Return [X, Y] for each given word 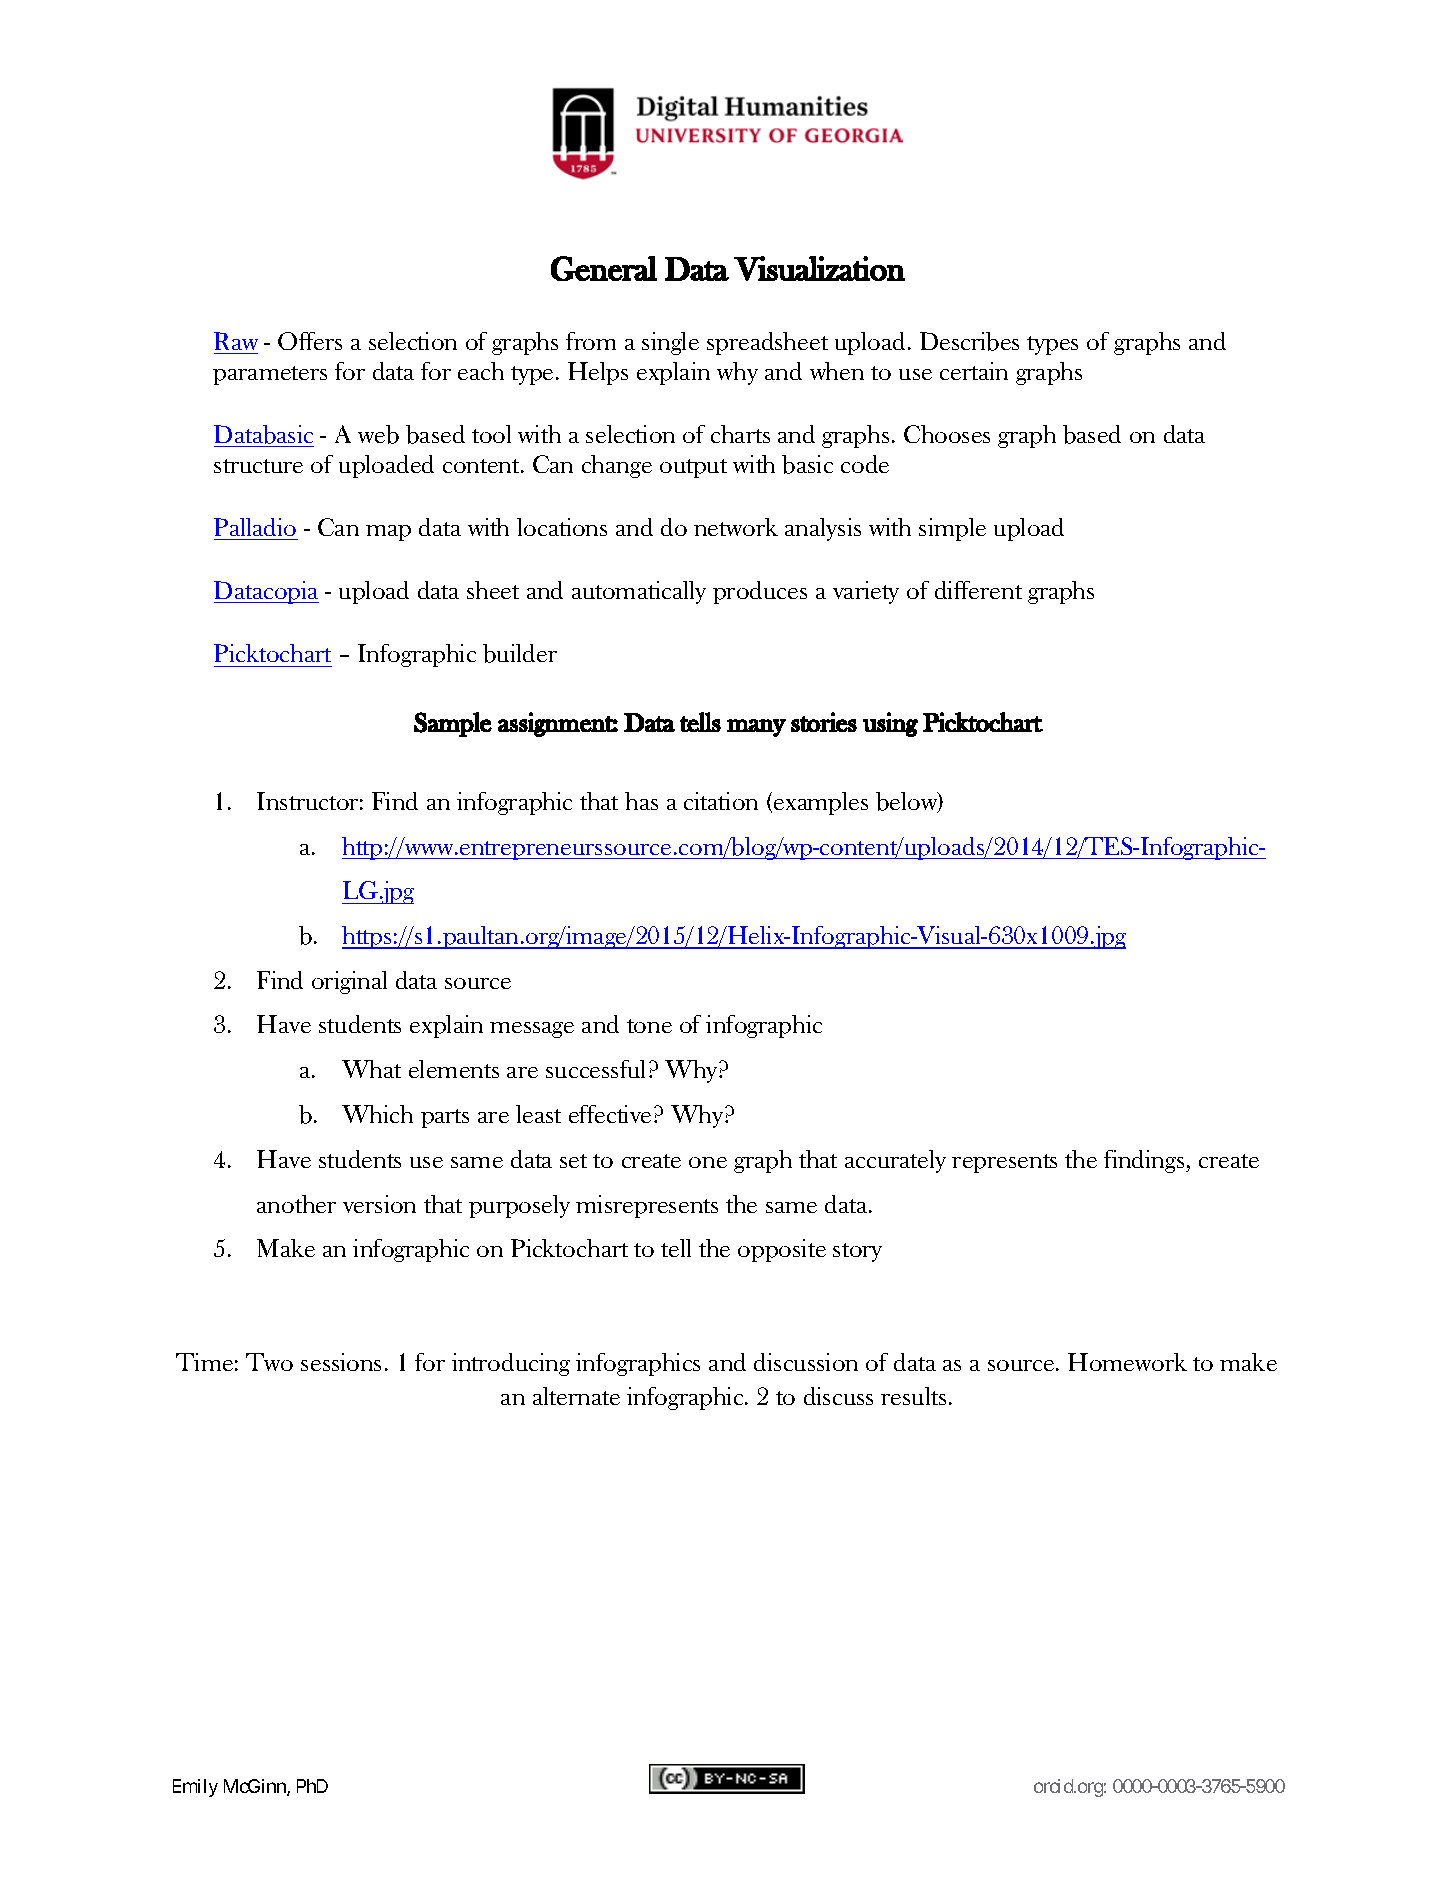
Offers [310, 341]
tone [649, 1026]
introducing [511, 1364]
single [670, 343]
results [913, 1396]
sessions [341, 1362]
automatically [639, 592]
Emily [195, 1788]
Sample [453, 724]
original [349, 982]
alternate [576, 1396]
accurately [895, 1161]
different [978, 590]
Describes [969, 341]
